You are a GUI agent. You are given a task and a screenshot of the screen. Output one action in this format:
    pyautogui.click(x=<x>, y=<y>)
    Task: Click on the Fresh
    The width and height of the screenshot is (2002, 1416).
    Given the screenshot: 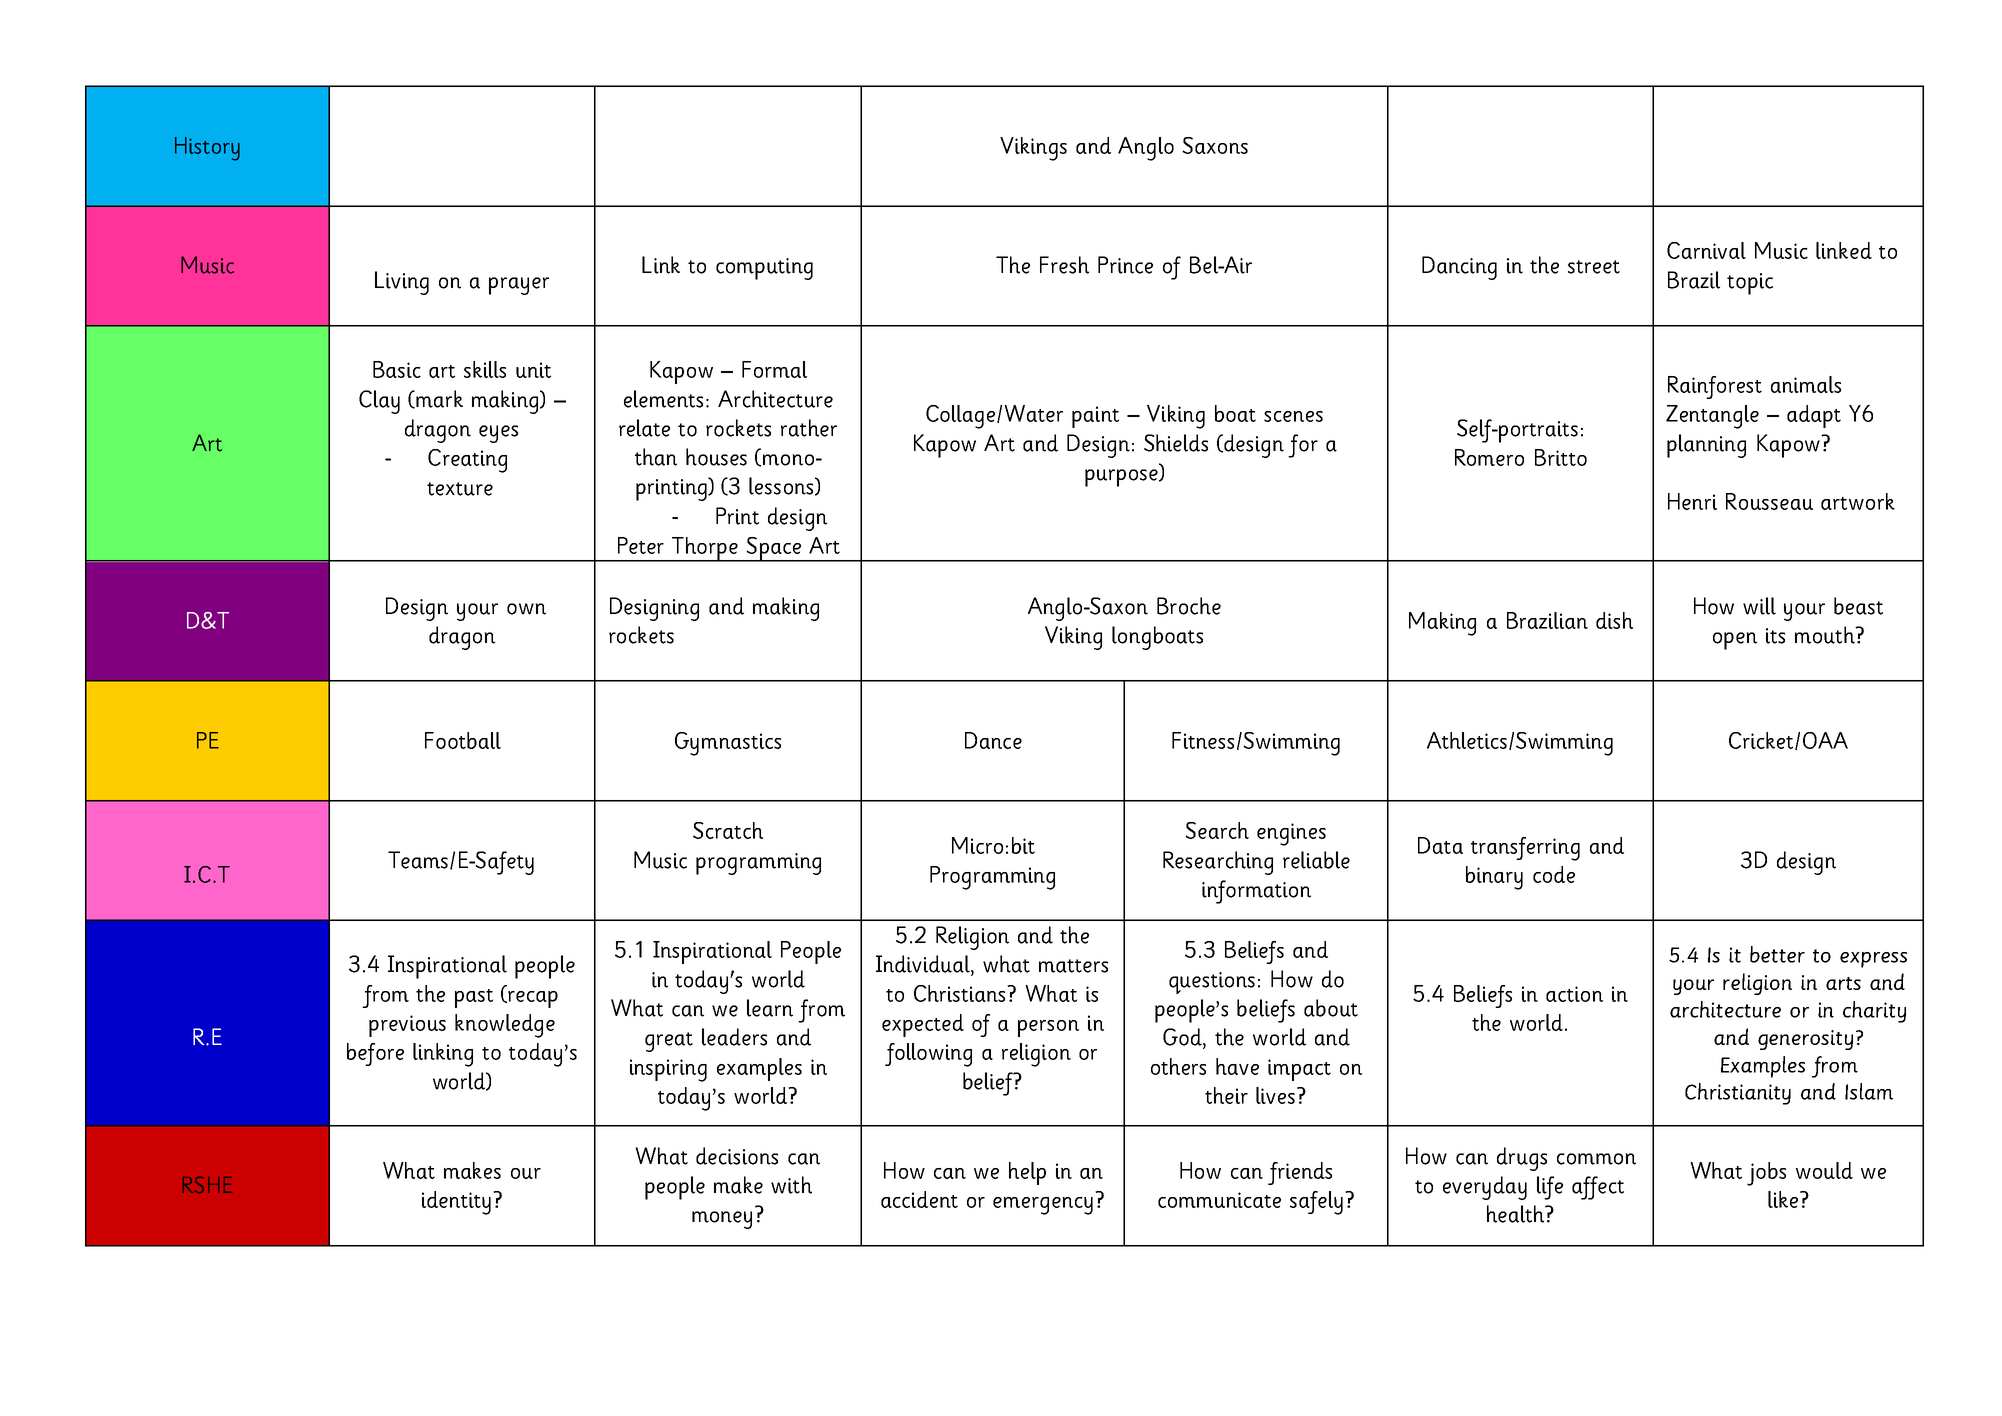 What is the action you would take?
    pyautogui.click(x=1064, y=265)
